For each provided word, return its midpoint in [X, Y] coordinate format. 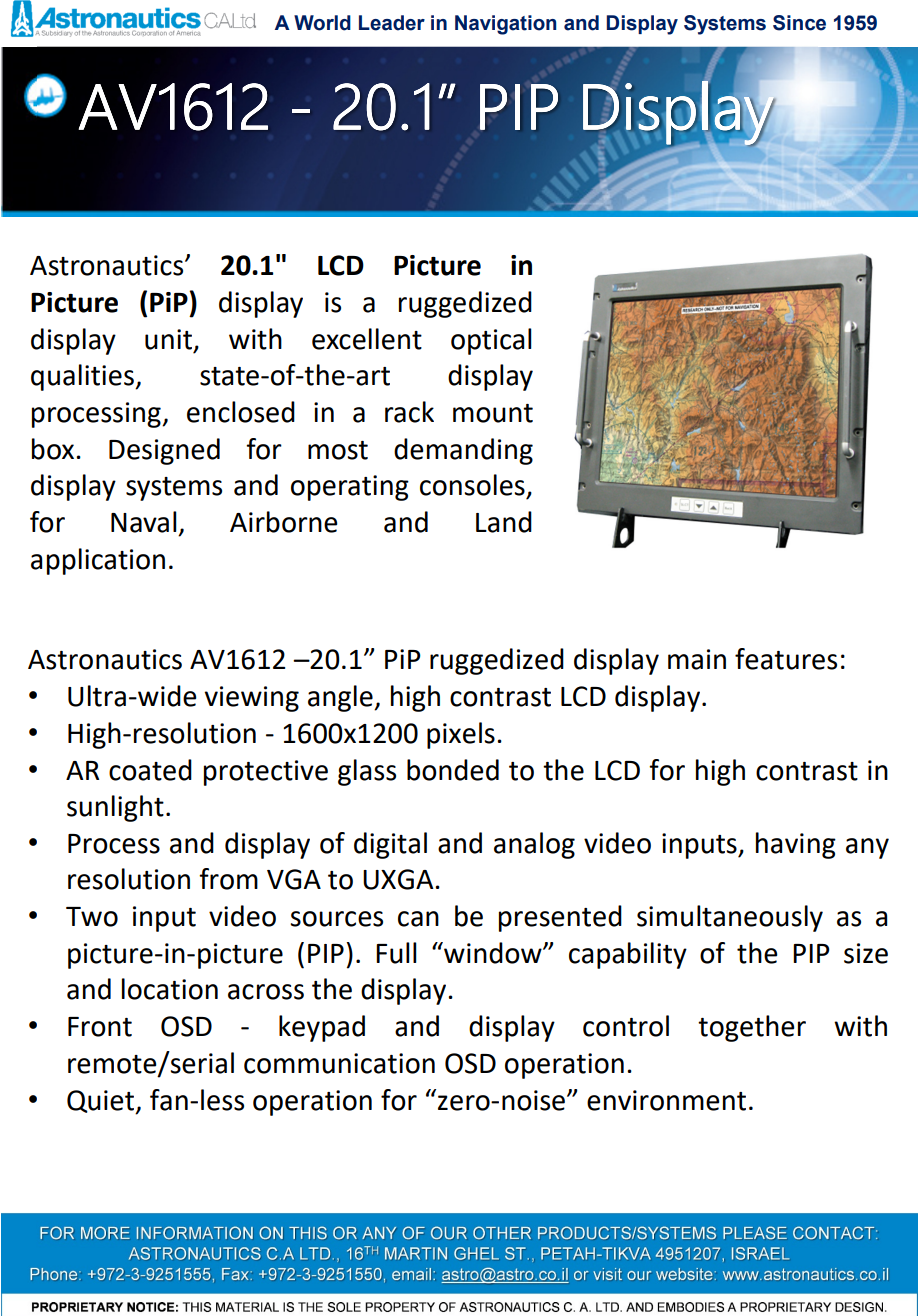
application [98, 561]
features [786, 659]
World [322, 23]
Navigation [505, 25]
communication [339, 1063]
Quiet [102, 1102]
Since [799, 23]
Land [504, 522]
